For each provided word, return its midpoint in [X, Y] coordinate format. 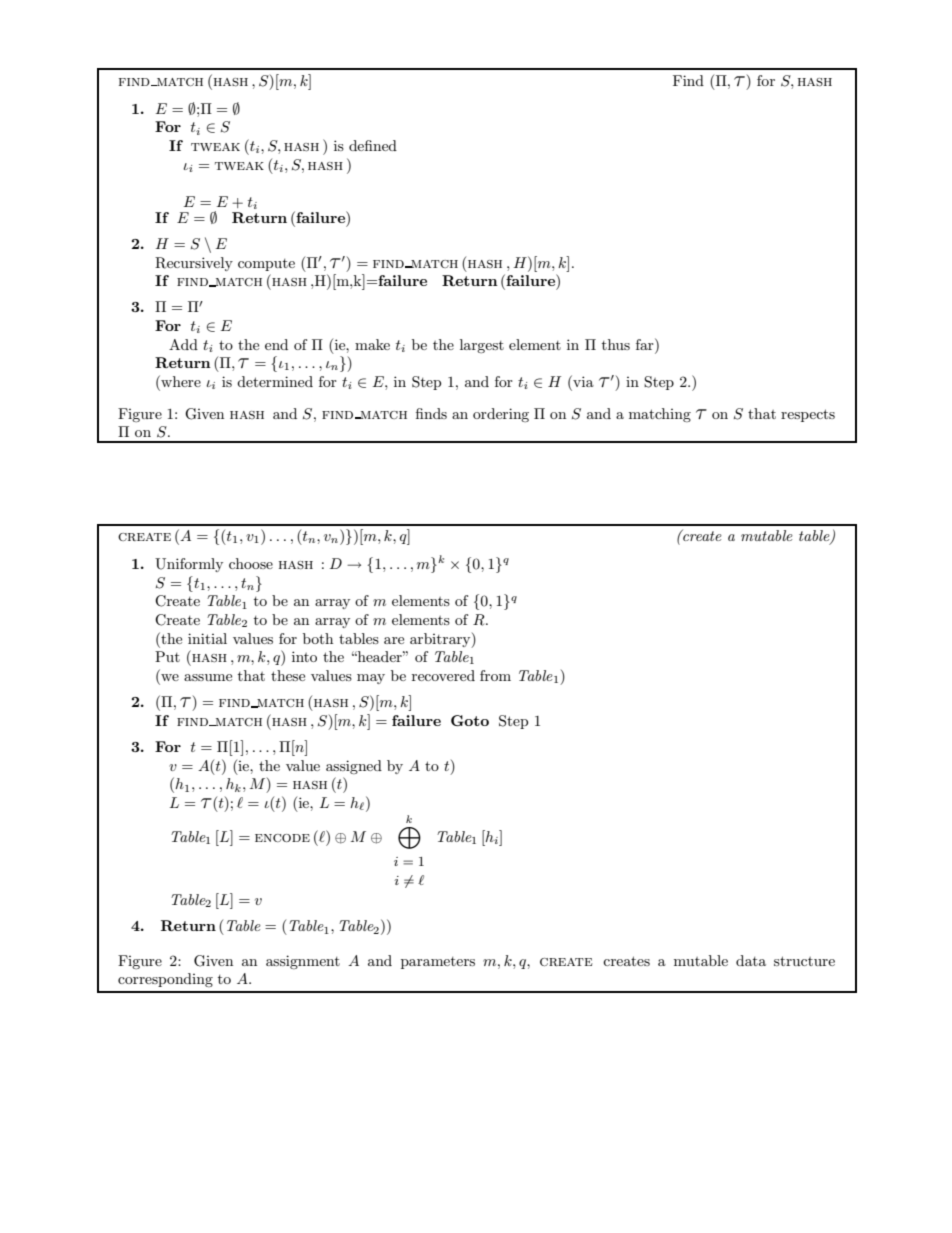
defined [373, 145]
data [751, 960]
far [646, 344]
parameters [438, 963]
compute [266, 265]
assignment [303, 962]
